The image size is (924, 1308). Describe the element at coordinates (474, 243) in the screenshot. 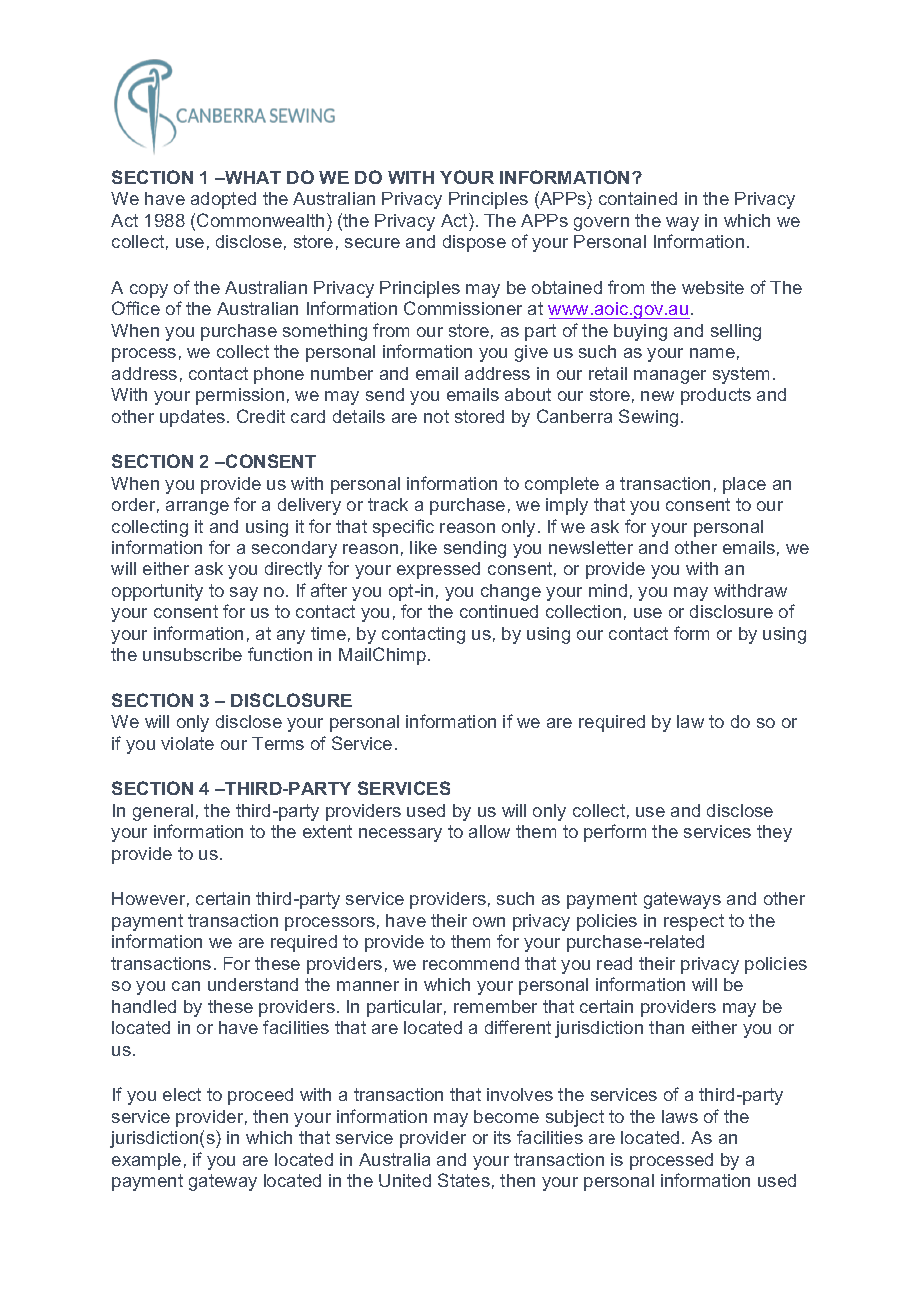

I see `dispose` at that location.
